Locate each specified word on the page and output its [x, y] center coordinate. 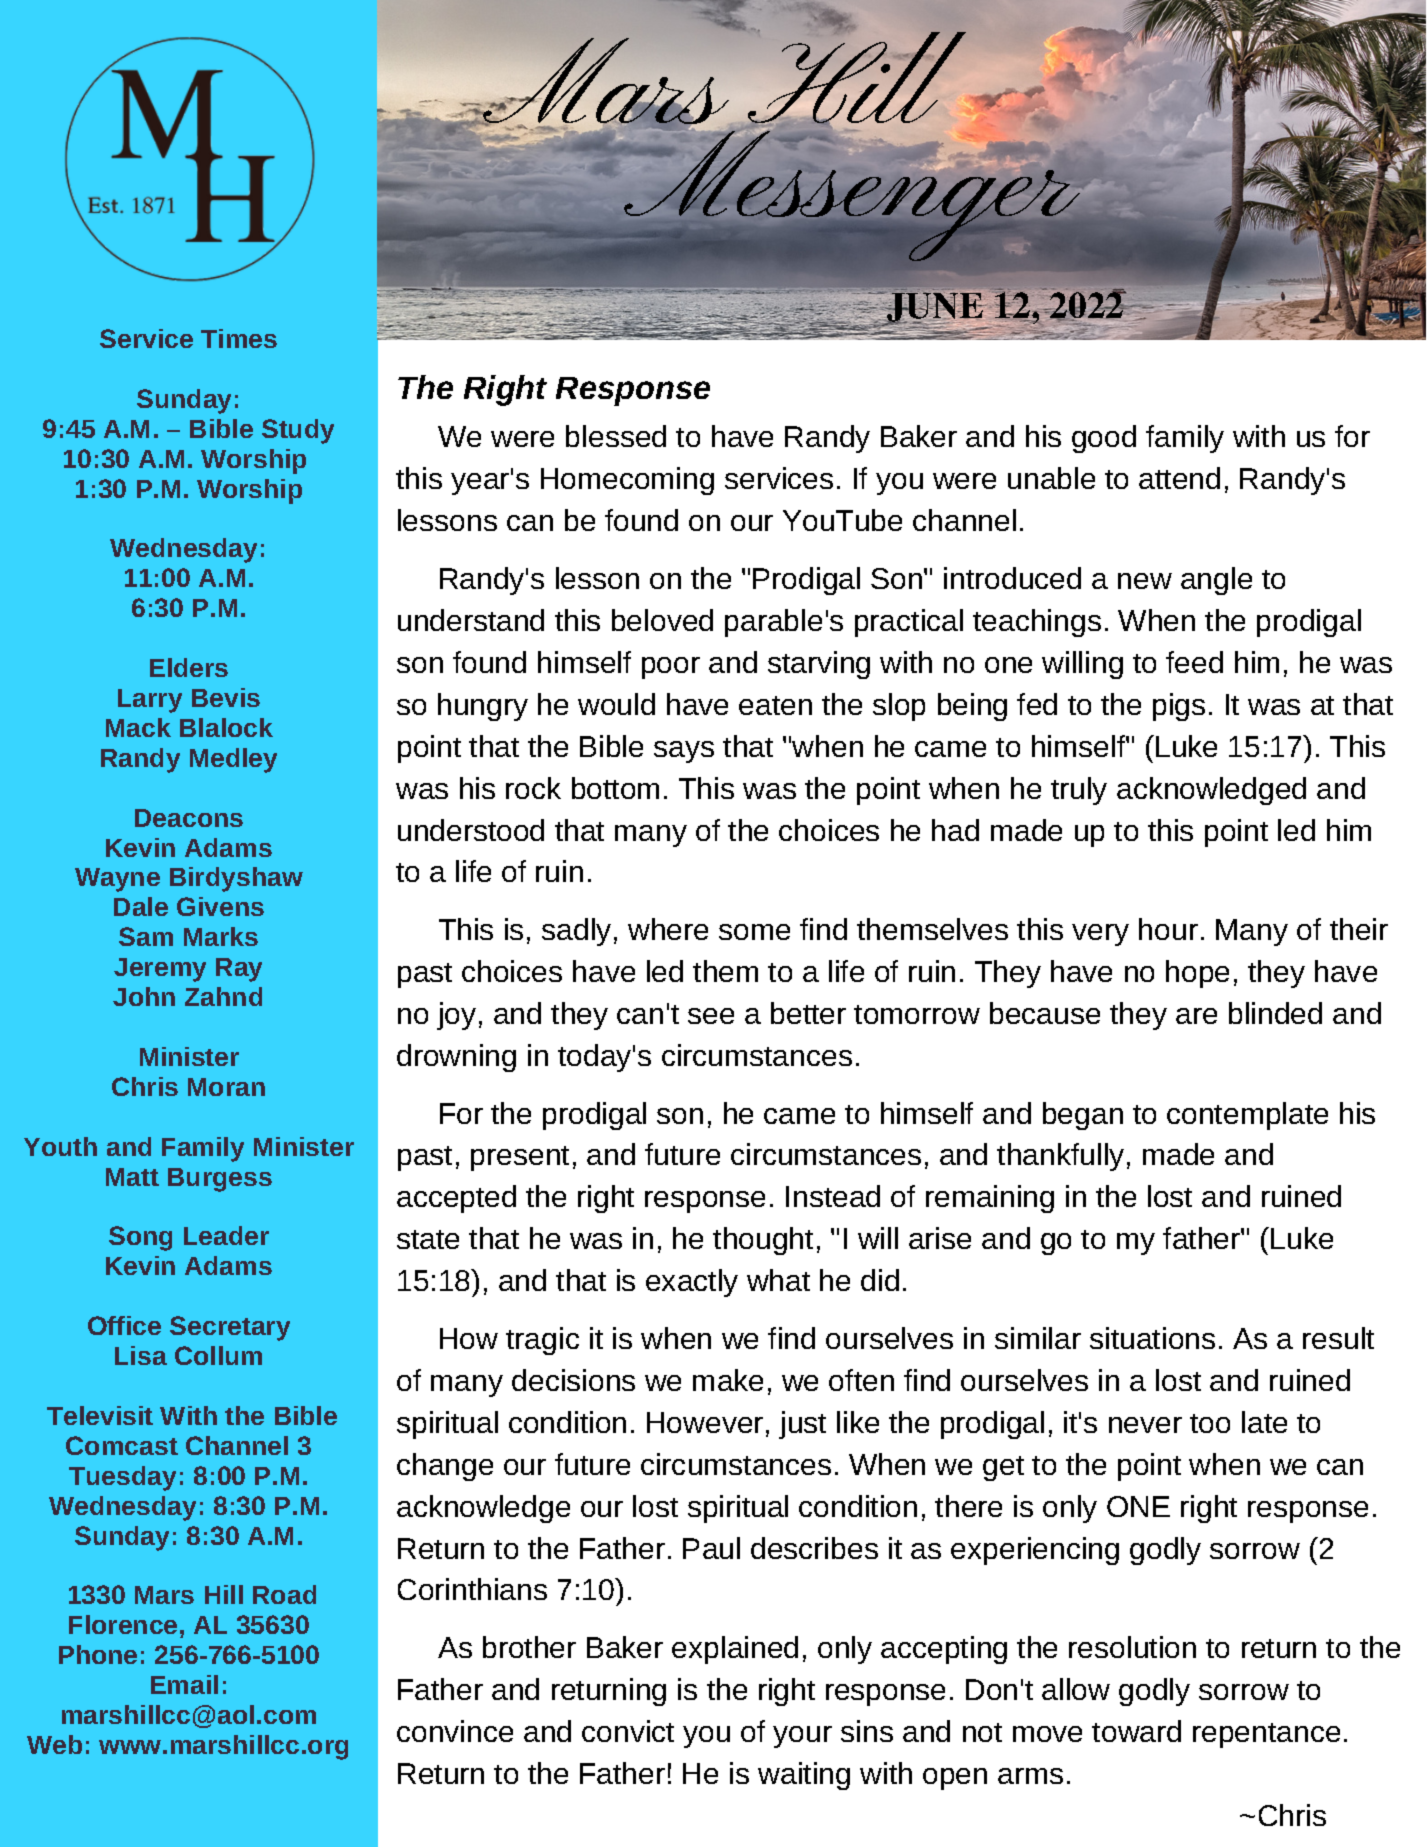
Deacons [189, 818]
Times [239, 338]
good [1104, 439]
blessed [616, 436]
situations [1152, 1338]
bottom [615, 788]
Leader [226, 1235]
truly [1079, 791]
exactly [692, 1283]
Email [184, 1684]
